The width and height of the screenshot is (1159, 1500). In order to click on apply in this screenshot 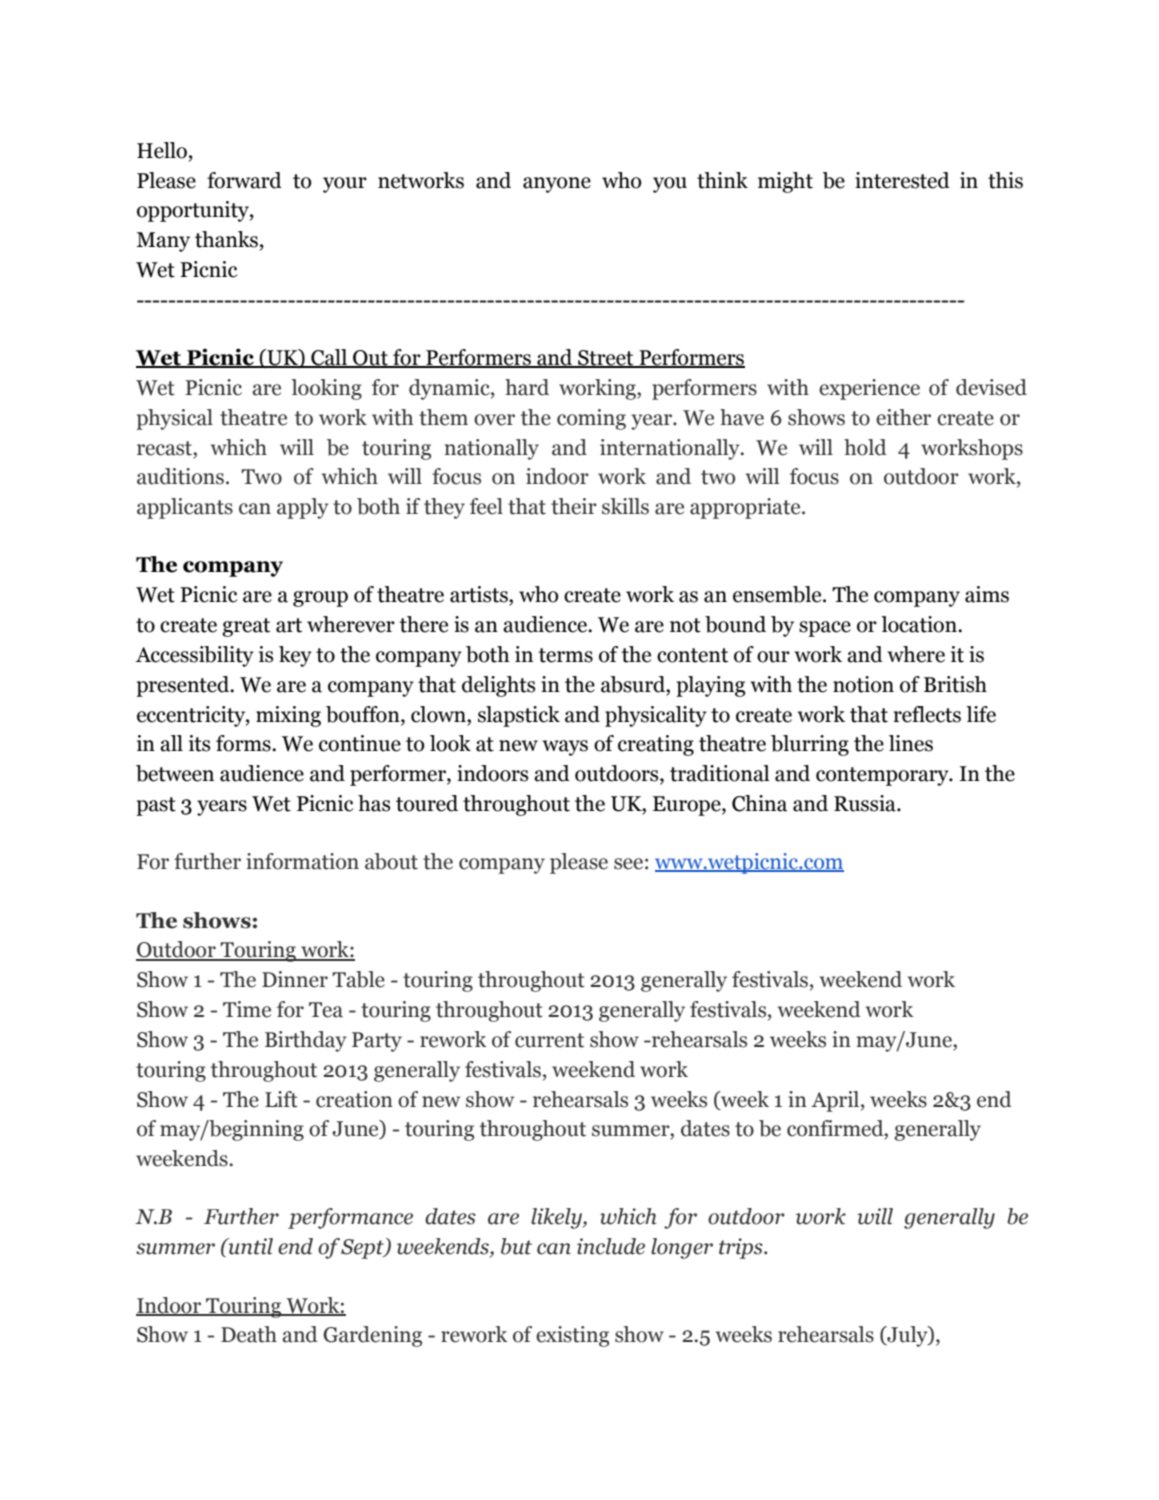, I will do `click(302, 508)`.
